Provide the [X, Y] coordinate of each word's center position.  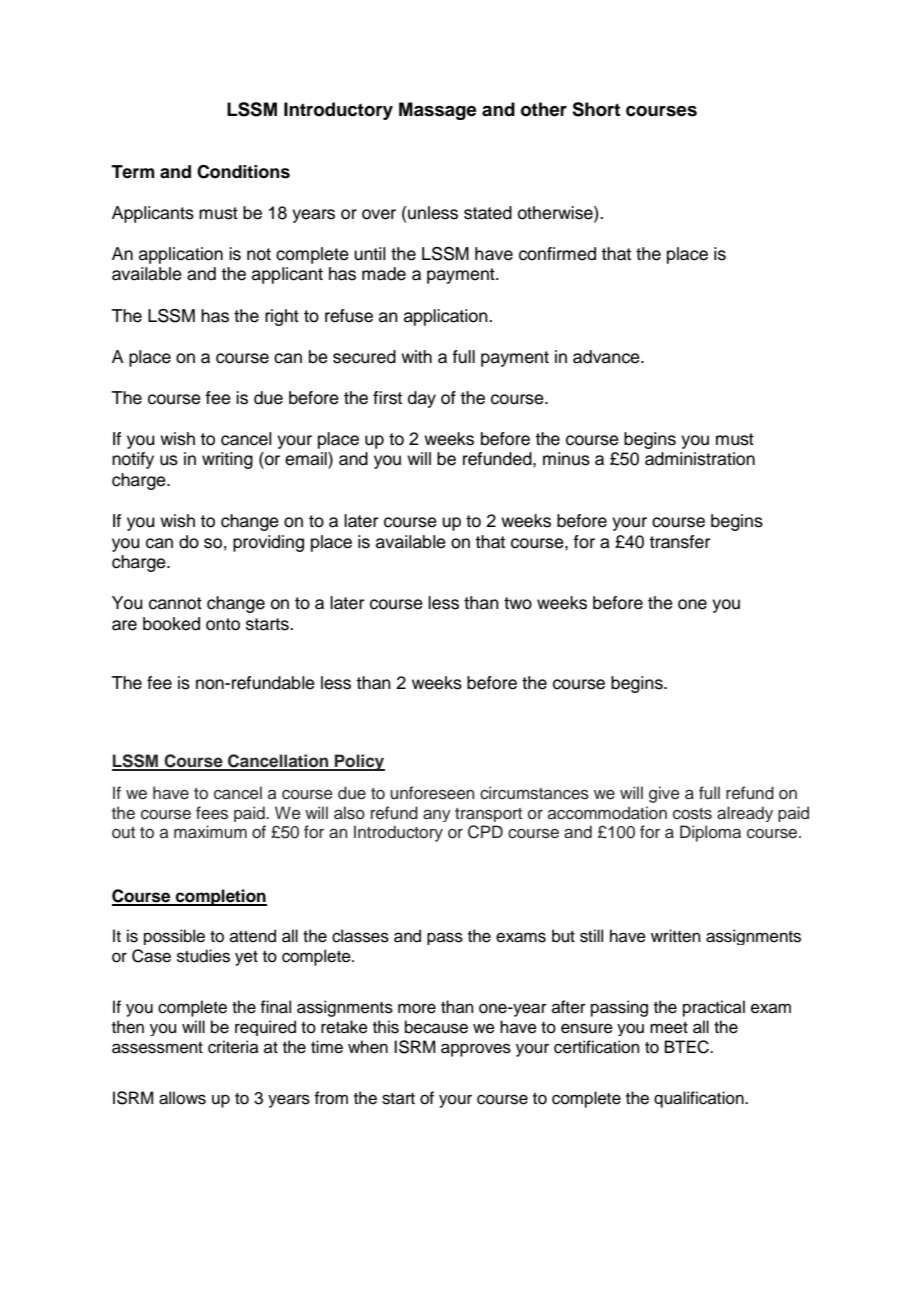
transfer [679, 542]
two [518, 603]
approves [476, 1050]
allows [182, 1098]
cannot [175, 603]
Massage [438, 111]
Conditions [243, 172]
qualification [700, 1099]
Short [596, 109]
